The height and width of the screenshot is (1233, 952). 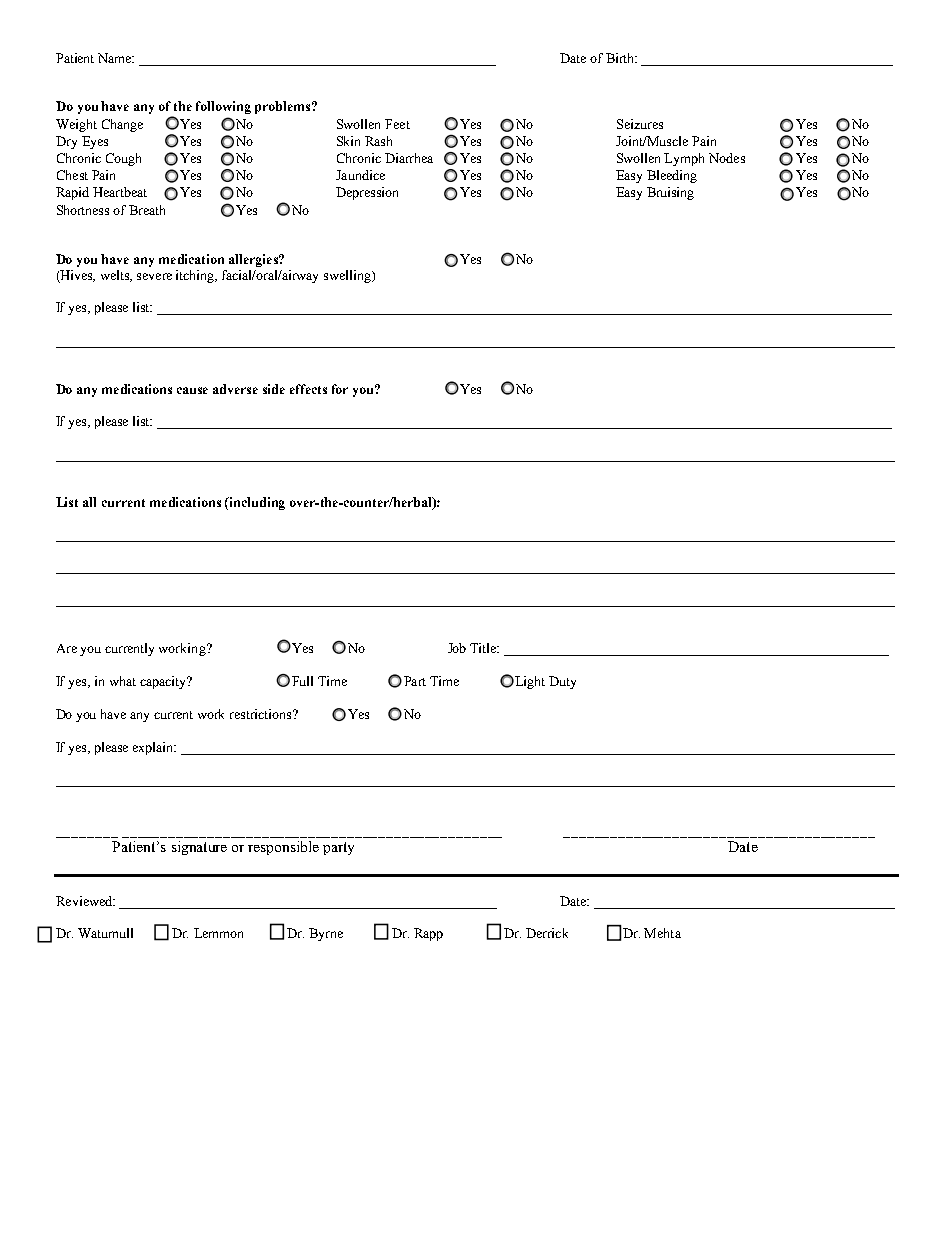 I want to click on Birth, so click(x=621, y=58).
